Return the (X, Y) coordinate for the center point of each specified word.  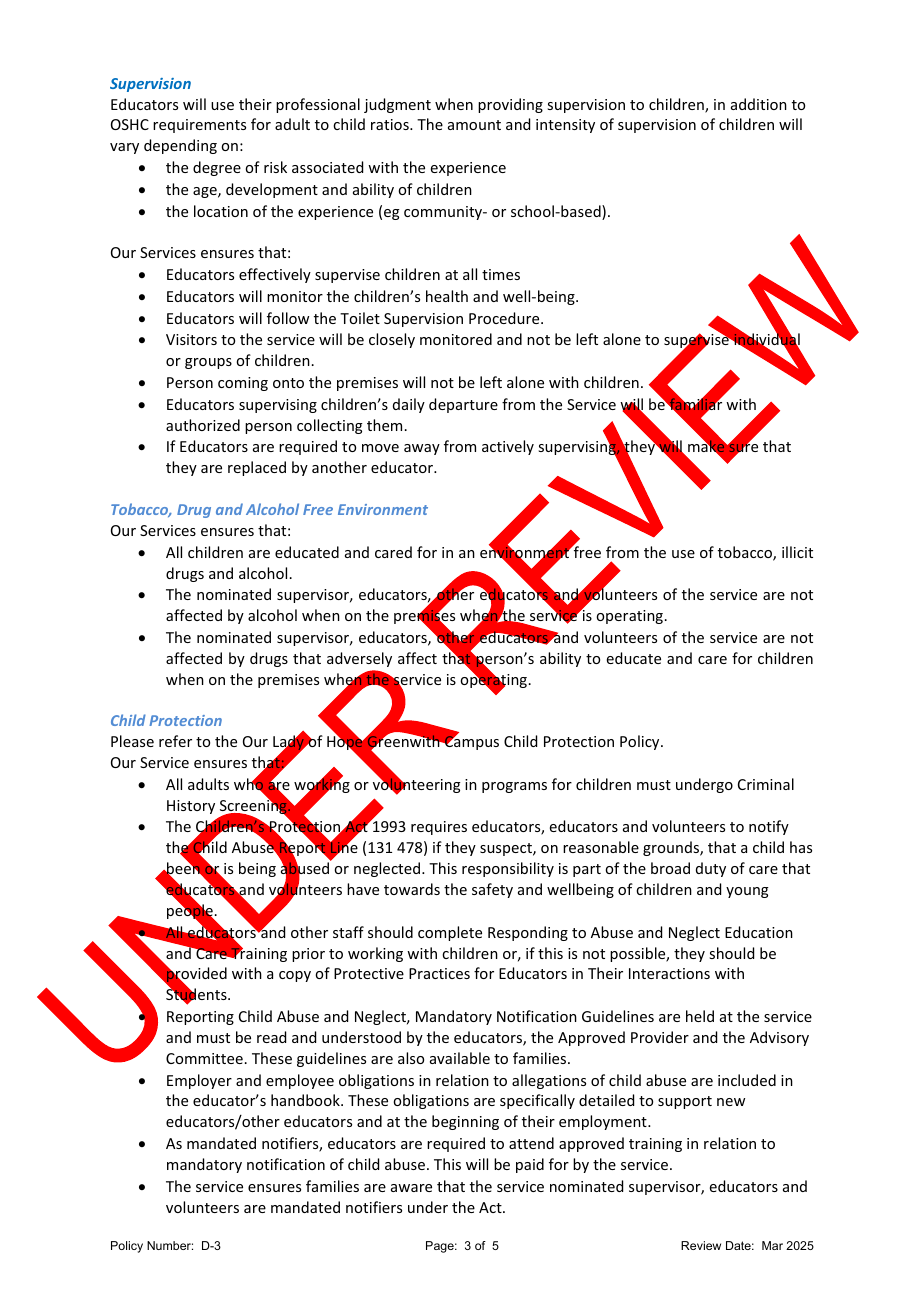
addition (759, 104)
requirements (199, 126)
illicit (797, 552)
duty (711, 869)
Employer (199, 1081)
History (191, 807)
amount (474, 125)
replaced (257, 468)
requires (439, 828)
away (422, 449)
